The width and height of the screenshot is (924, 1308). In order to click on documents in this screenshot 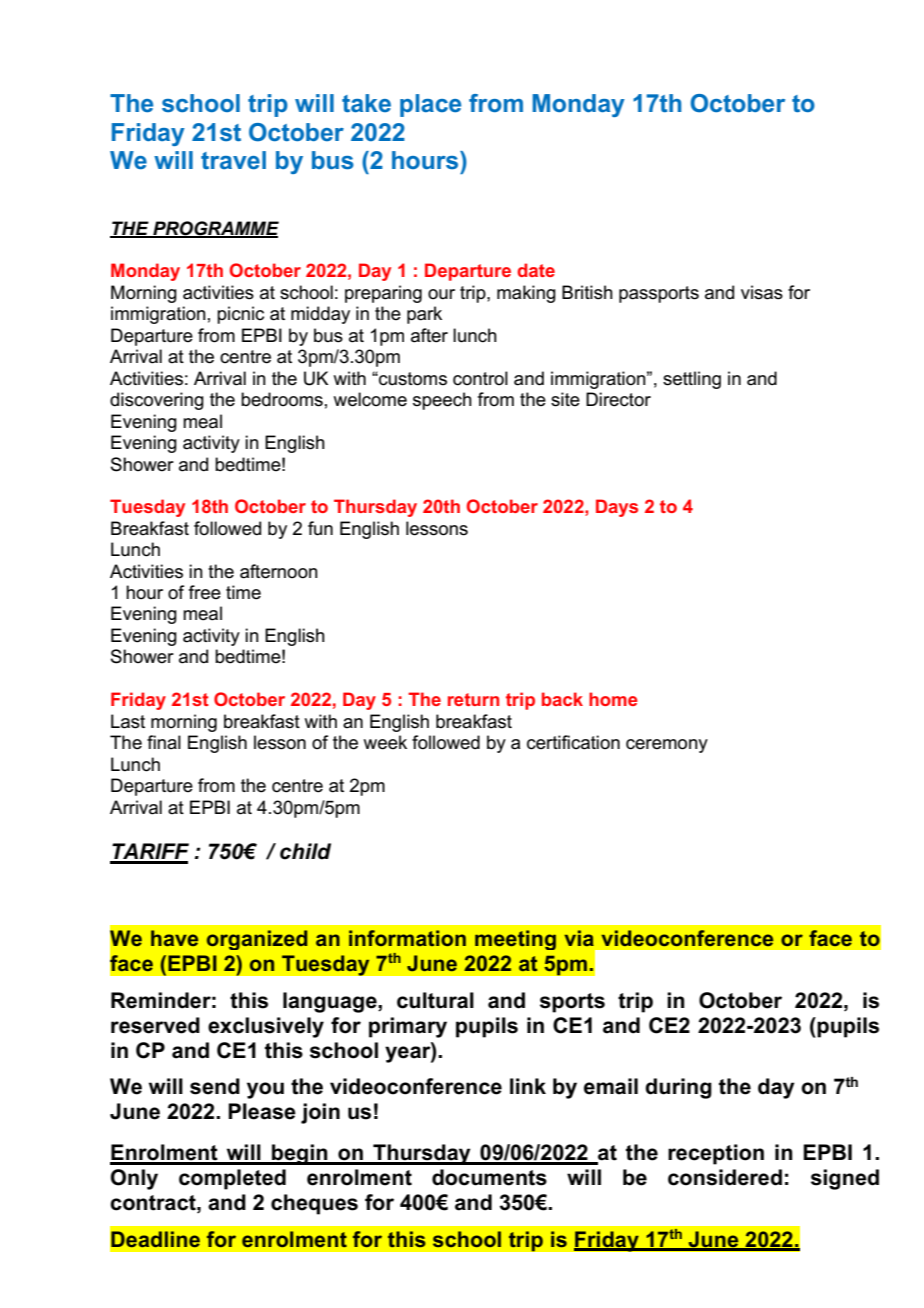, I will do `click(489, 1177)`.
